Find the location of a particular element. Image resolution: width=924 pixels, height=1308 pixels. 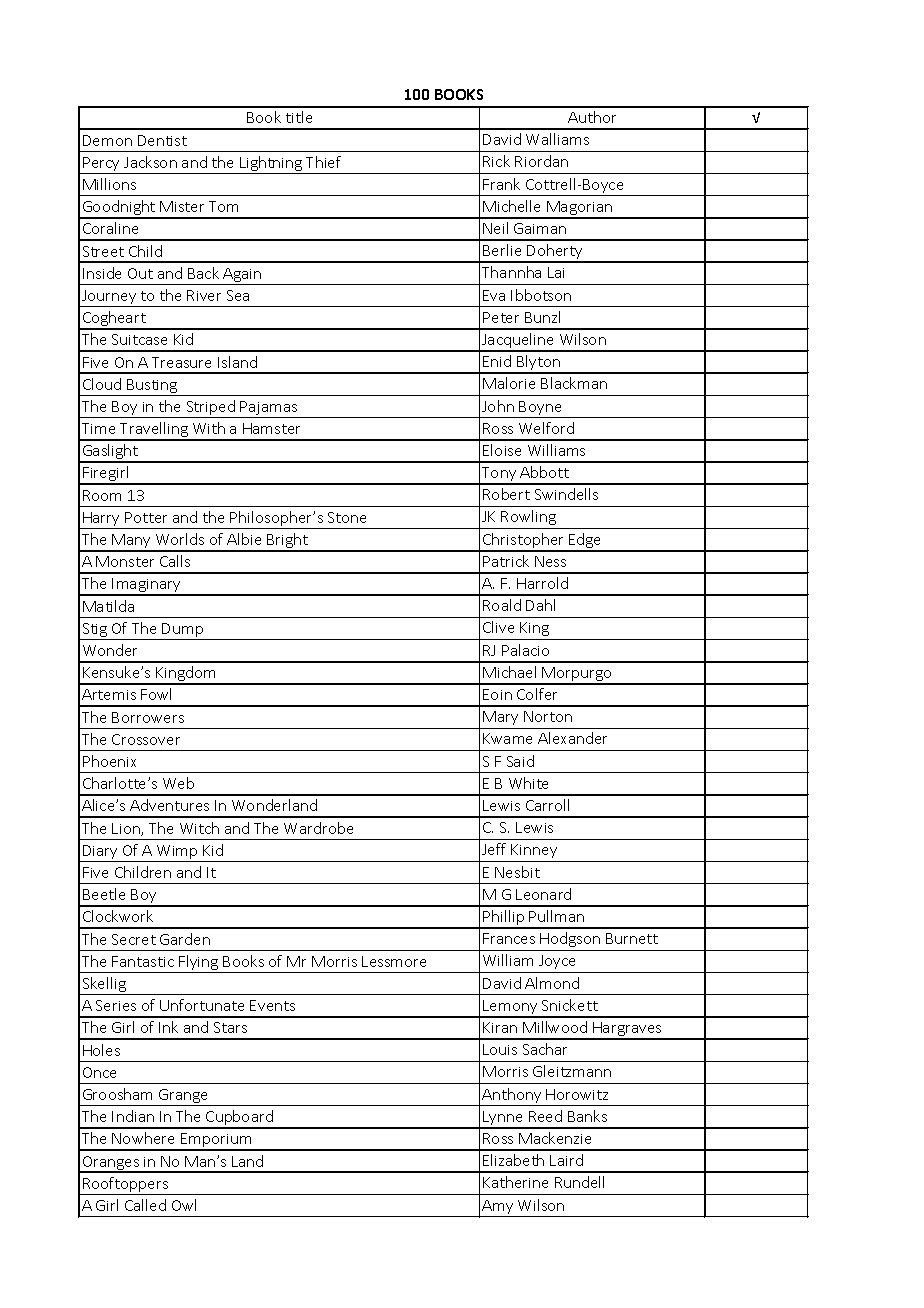

Amy is located at coordinates (498, 1208).
